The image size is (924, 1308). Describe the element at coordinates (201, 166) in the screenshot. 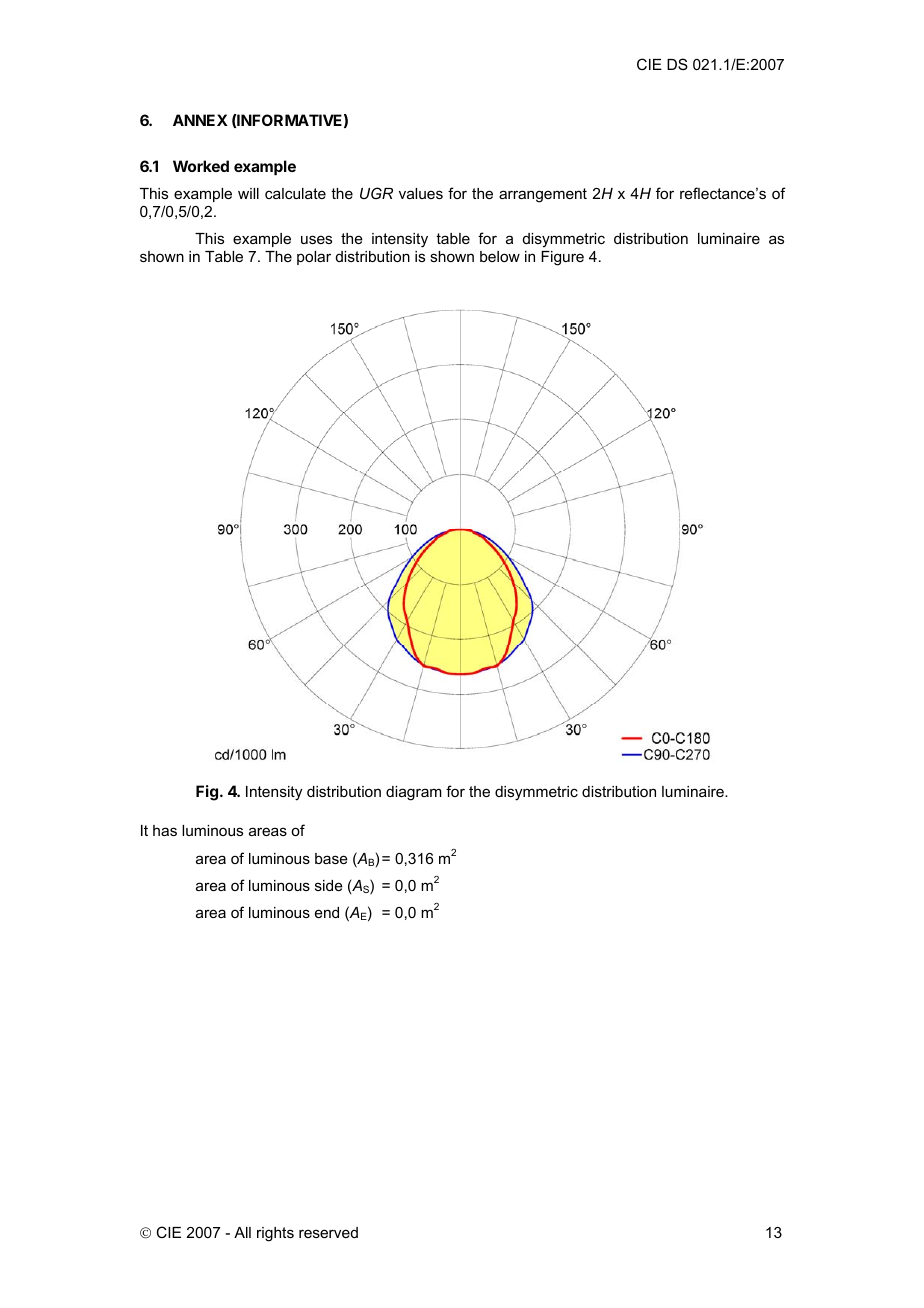

I see `Worked` at that location.
